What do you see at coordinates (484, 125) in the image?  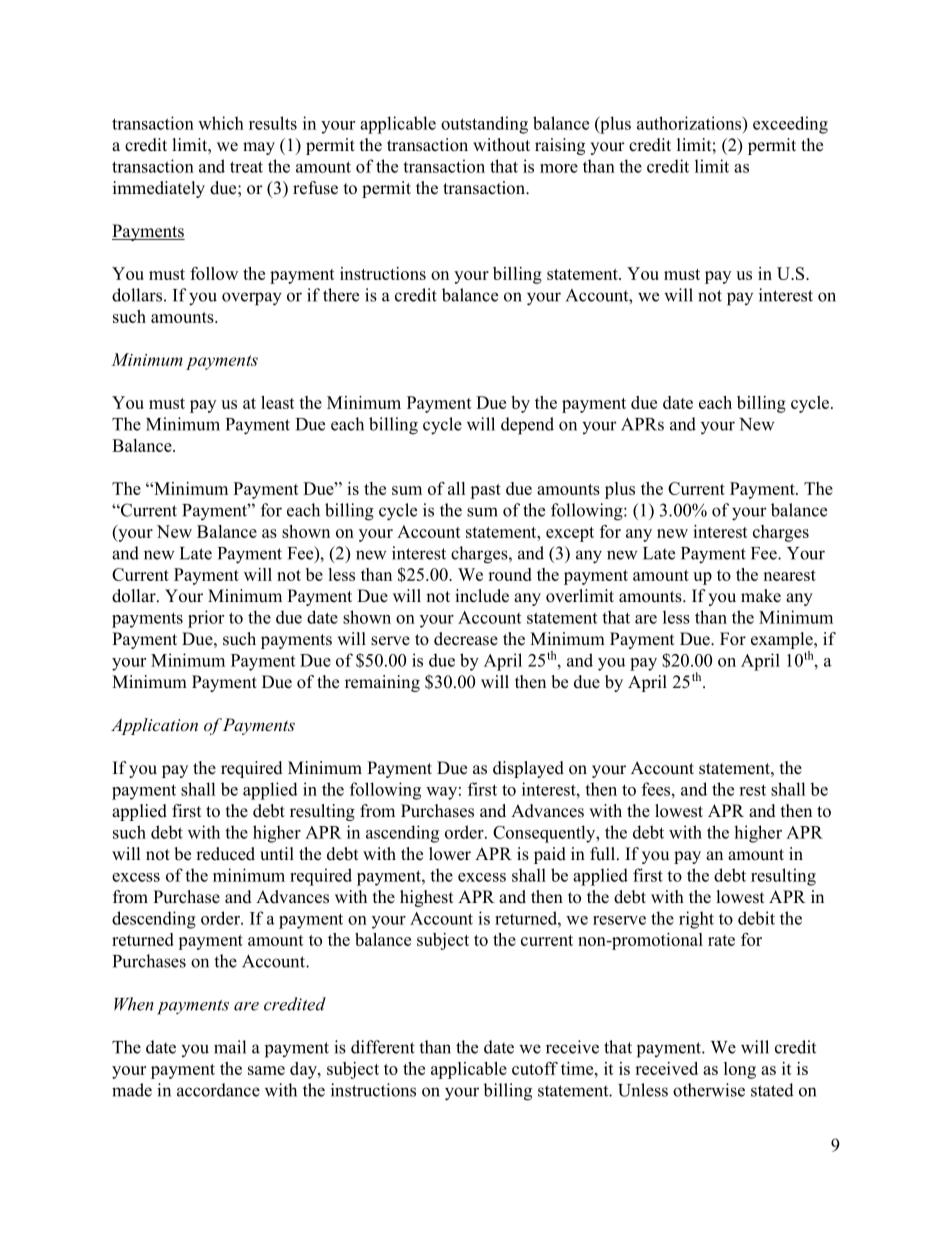 I see `outstanding` at bounding box center [484, 125].
